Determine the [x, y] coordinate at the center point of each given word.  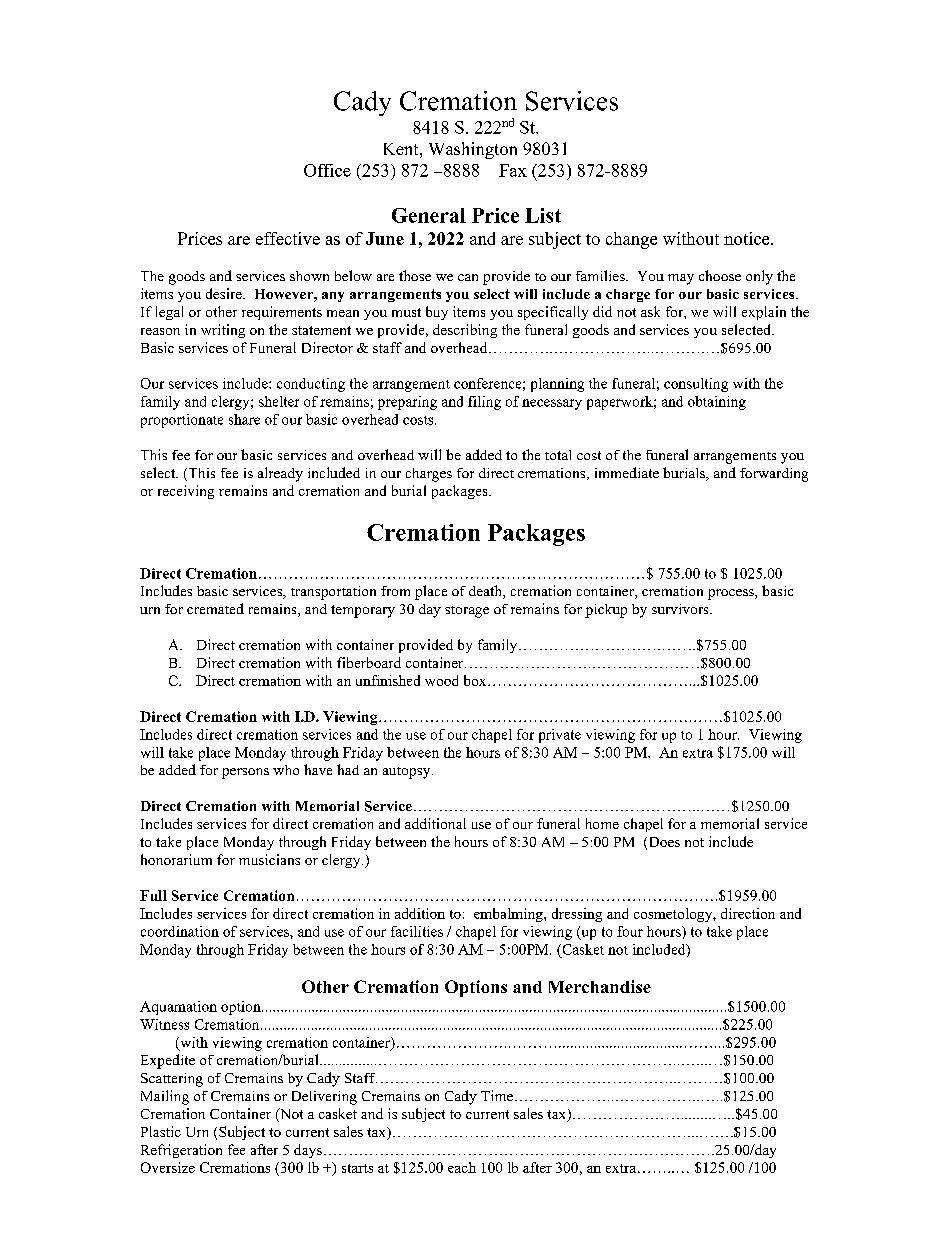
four [630, 931]
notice [748, 238]
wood [441, 680]
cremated [215, 608]
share [244, 419]
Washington [473, 150]
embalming [509, 915]
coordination [180, 931]
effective [288, 238]
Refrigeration [181, 1151]
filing [484, 403]
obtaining [717, 403]
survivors [681, 609]
